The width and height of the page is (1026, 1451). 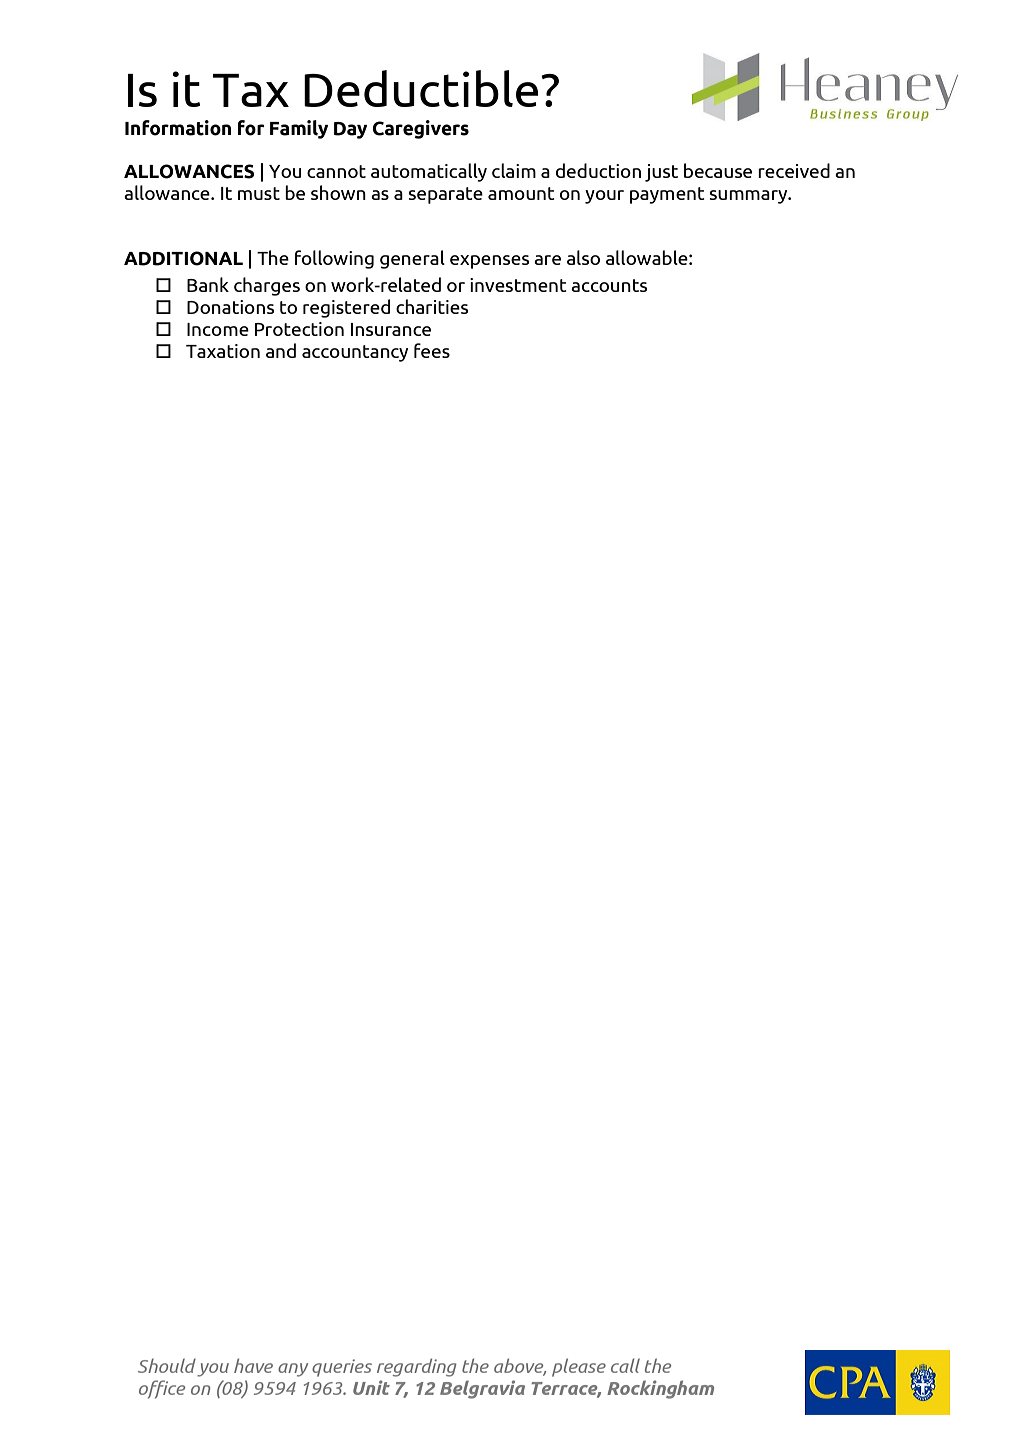 I want to click on fees, so click(x=432, y=350).
